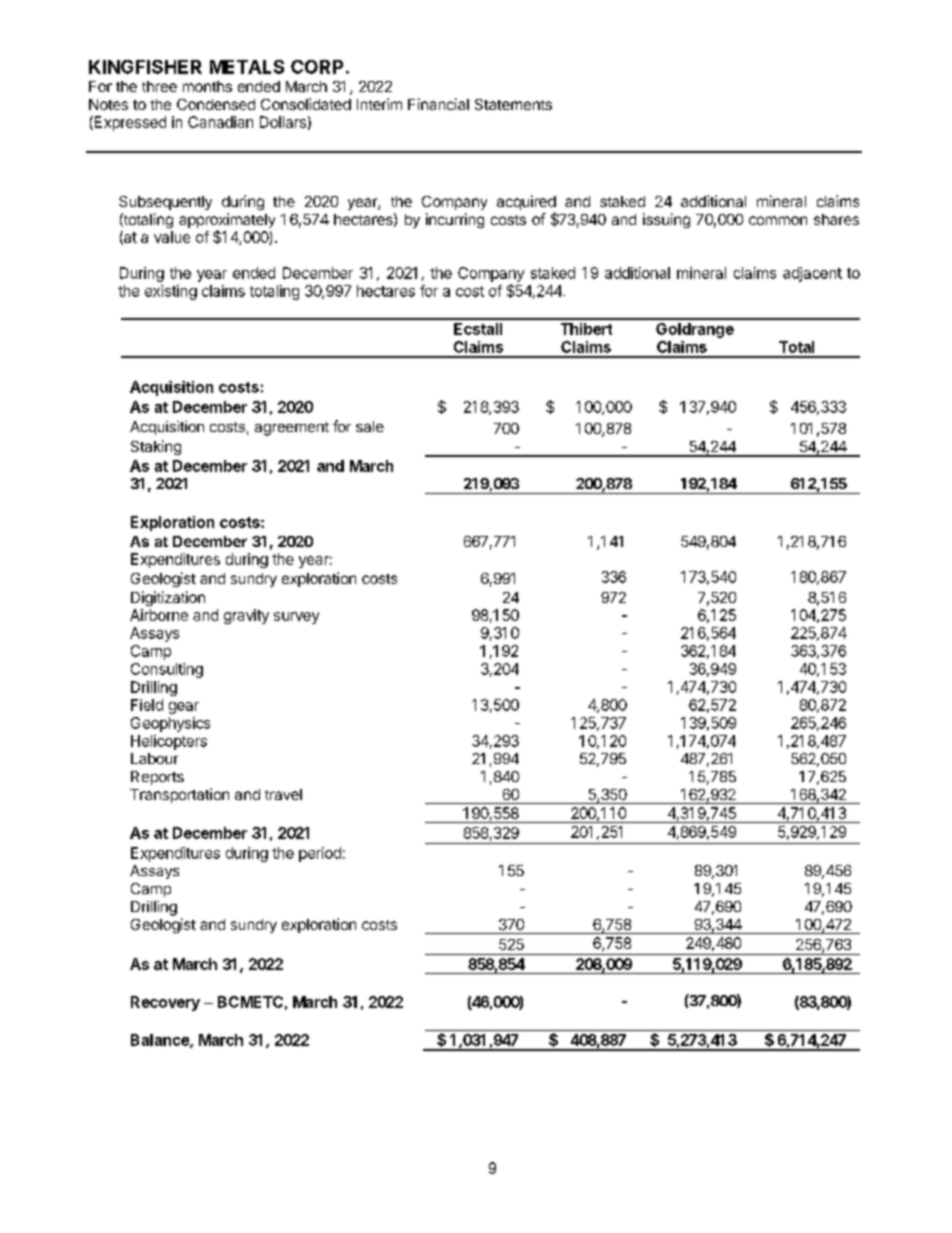 The height and width of the screenshot is (1233, 952). What do you see at coordinates (207, 86) in the screenshot?
I see `months` at bounding box center [207, 86].
